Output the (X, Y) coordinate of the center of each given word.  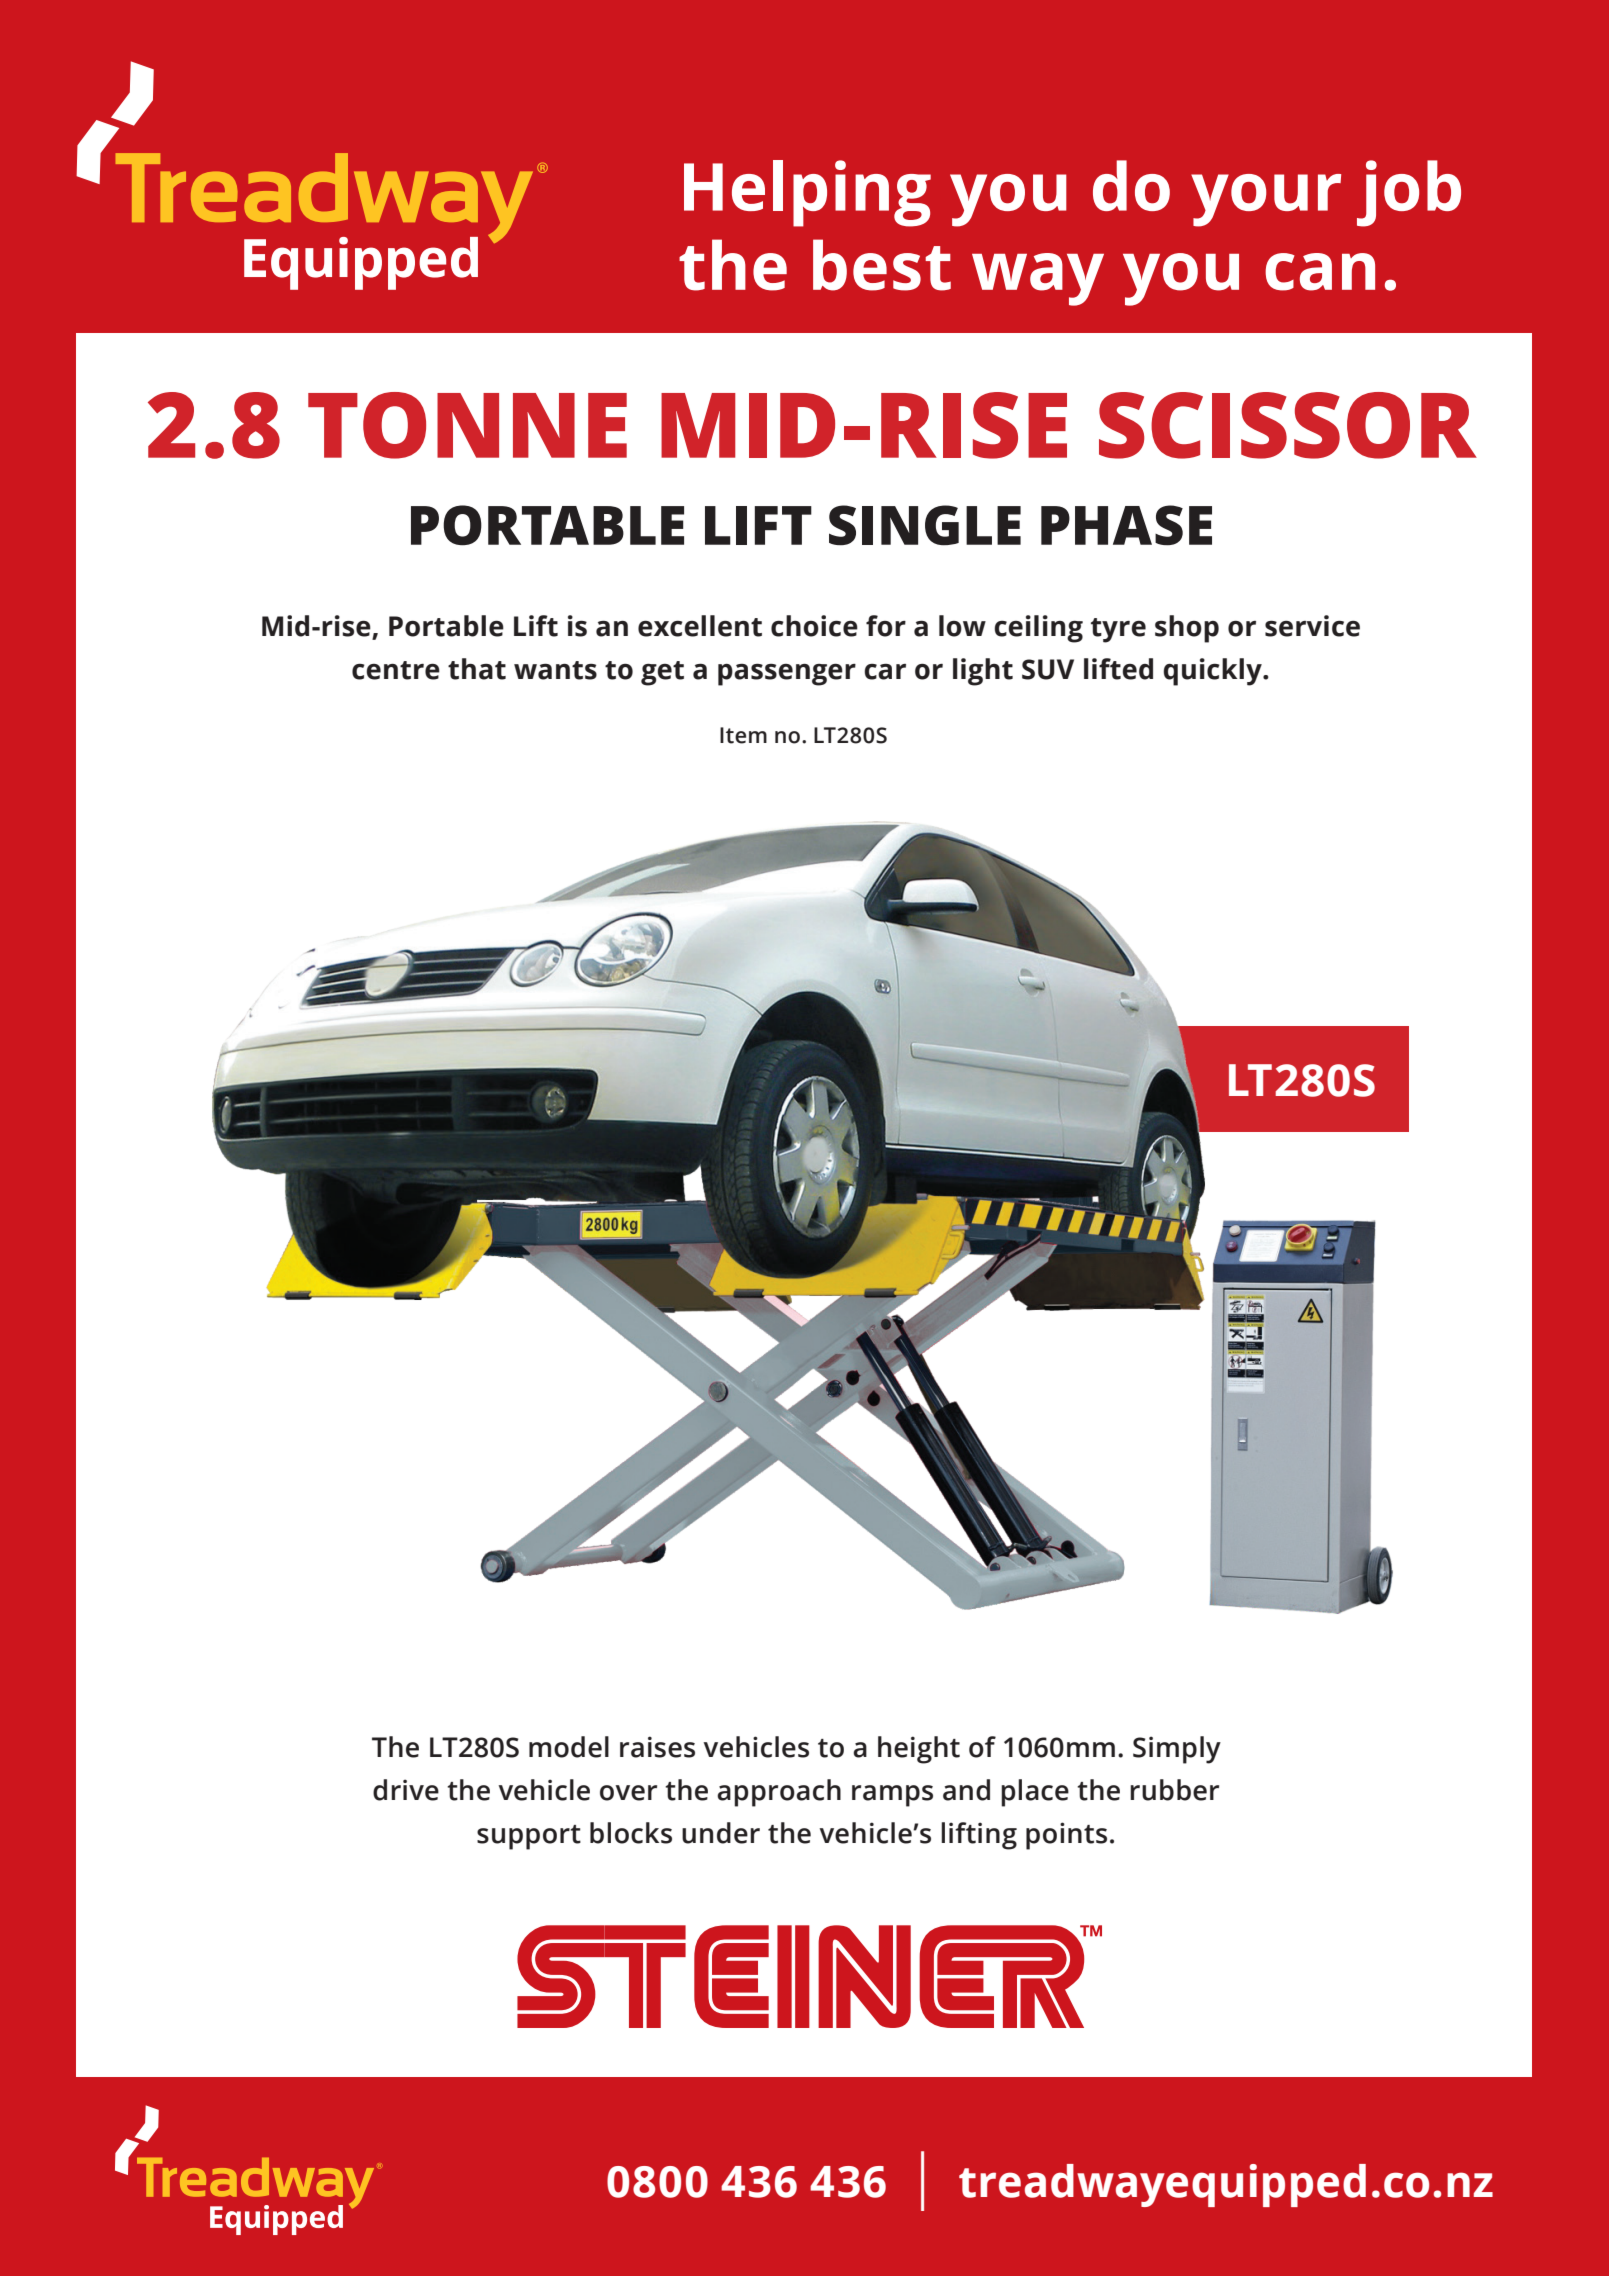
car (885, 672)
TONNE (467, 425)
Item (743, 735)
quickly (1213, 672)
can (1320, 272)
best (882, 265)
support (529, 1837)
